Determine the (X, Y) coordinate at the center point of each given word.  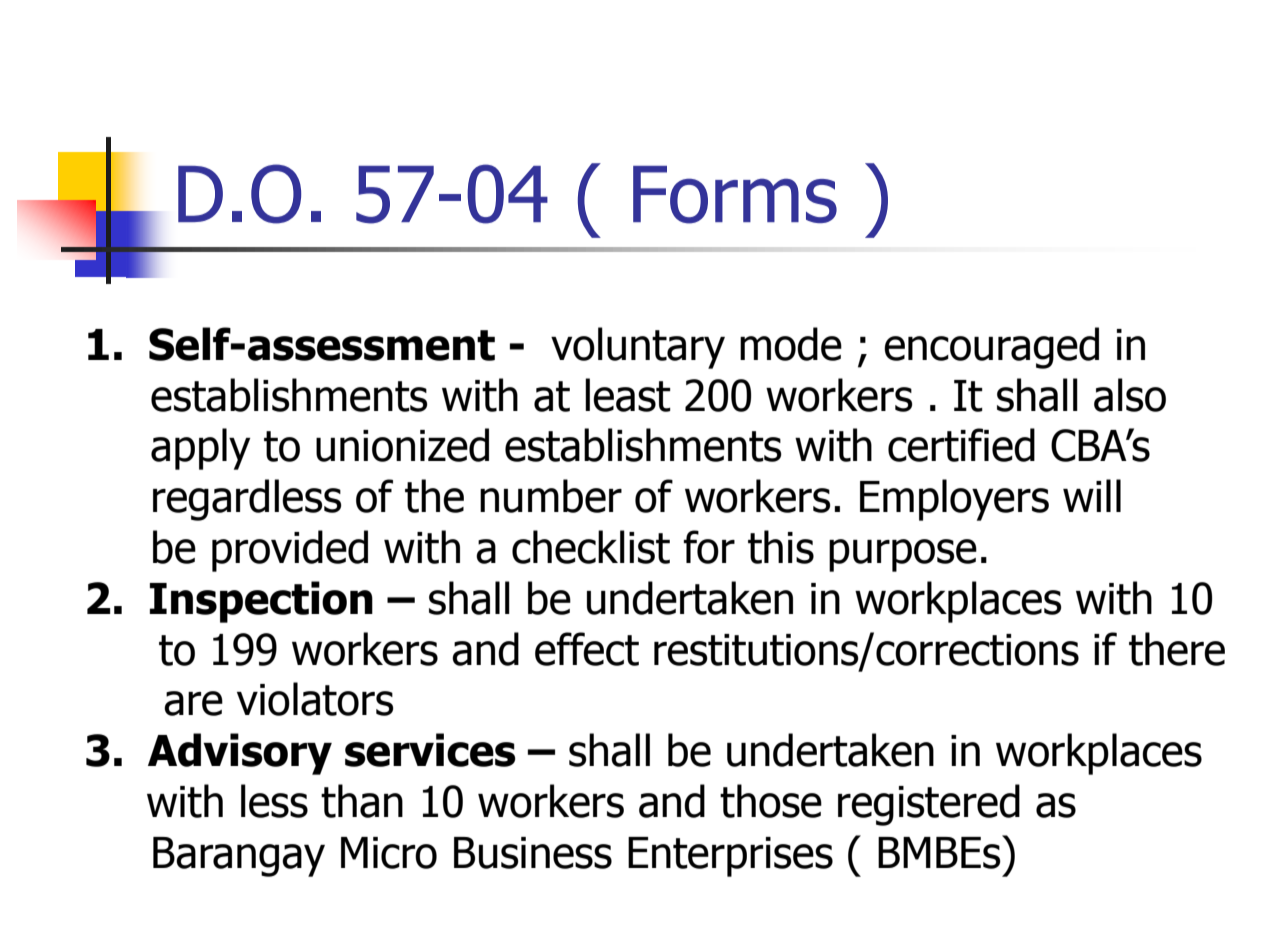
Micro (389, 853)
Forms (735, 195)
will (1092, 495)
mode (791, 344)
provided (290, 551)
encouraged (991, 348)
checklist (591, 547)
